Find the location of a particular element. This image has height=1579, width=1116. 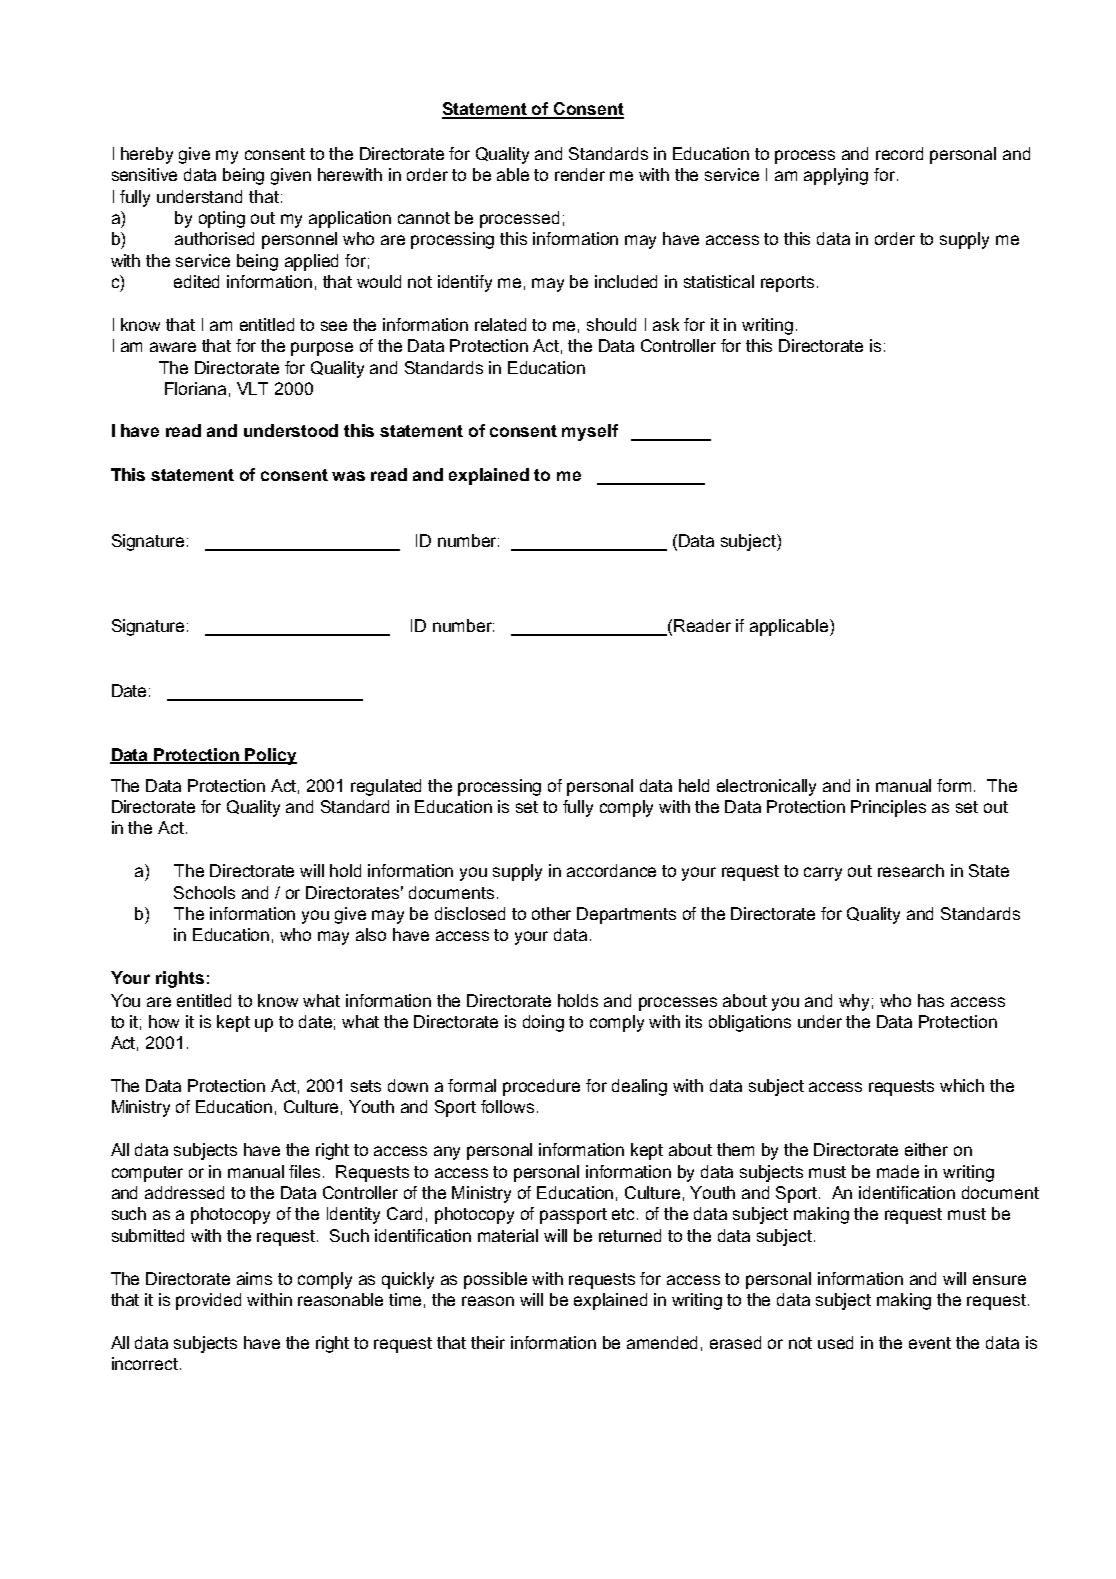

held is located at coordinates (694, 785).
